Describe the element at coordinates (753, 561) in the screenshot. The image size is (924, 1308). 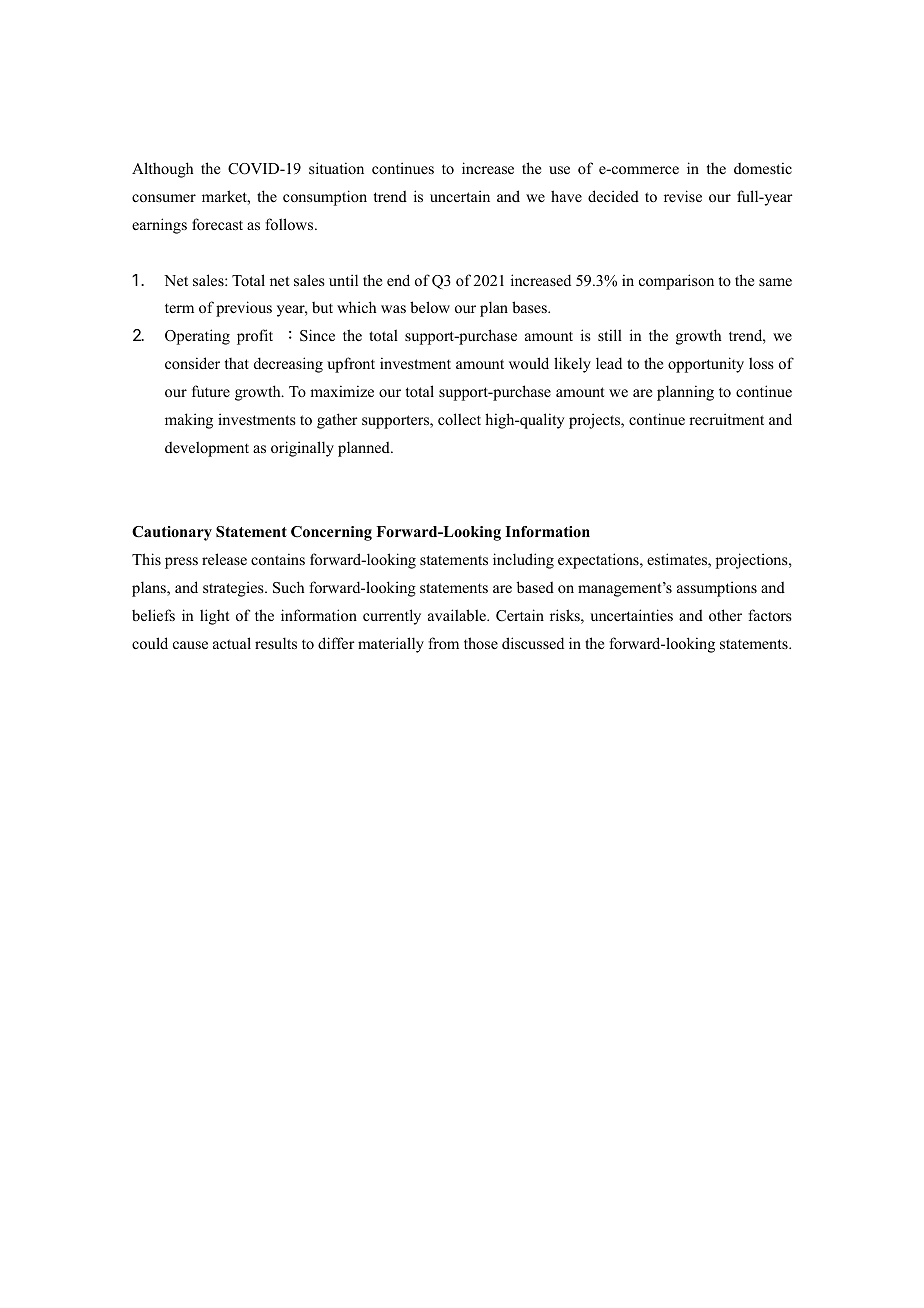
I see `projections` at that location.
